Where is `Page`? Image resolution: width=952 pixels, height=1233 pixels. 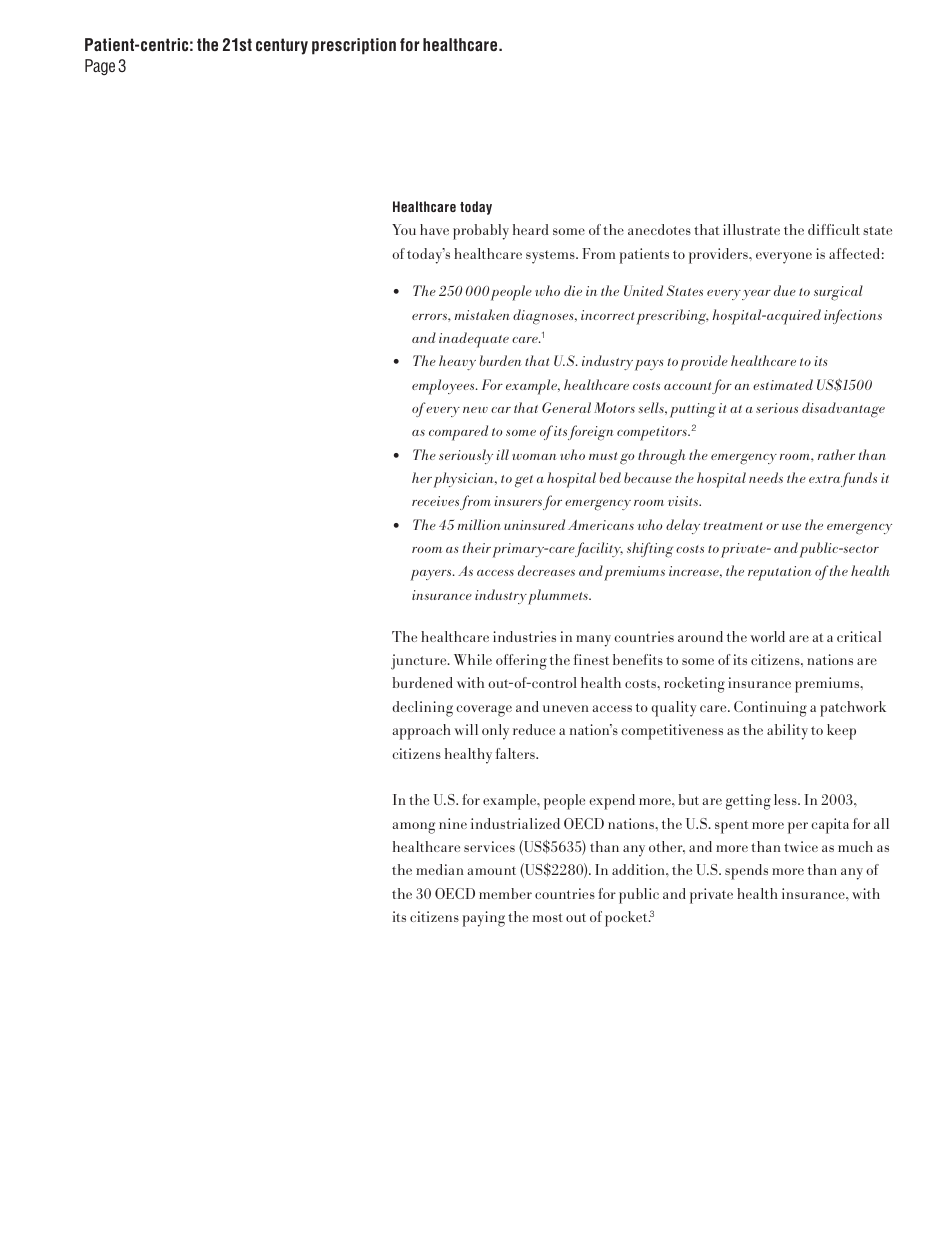 Page is located at coordinates (100, 67).
